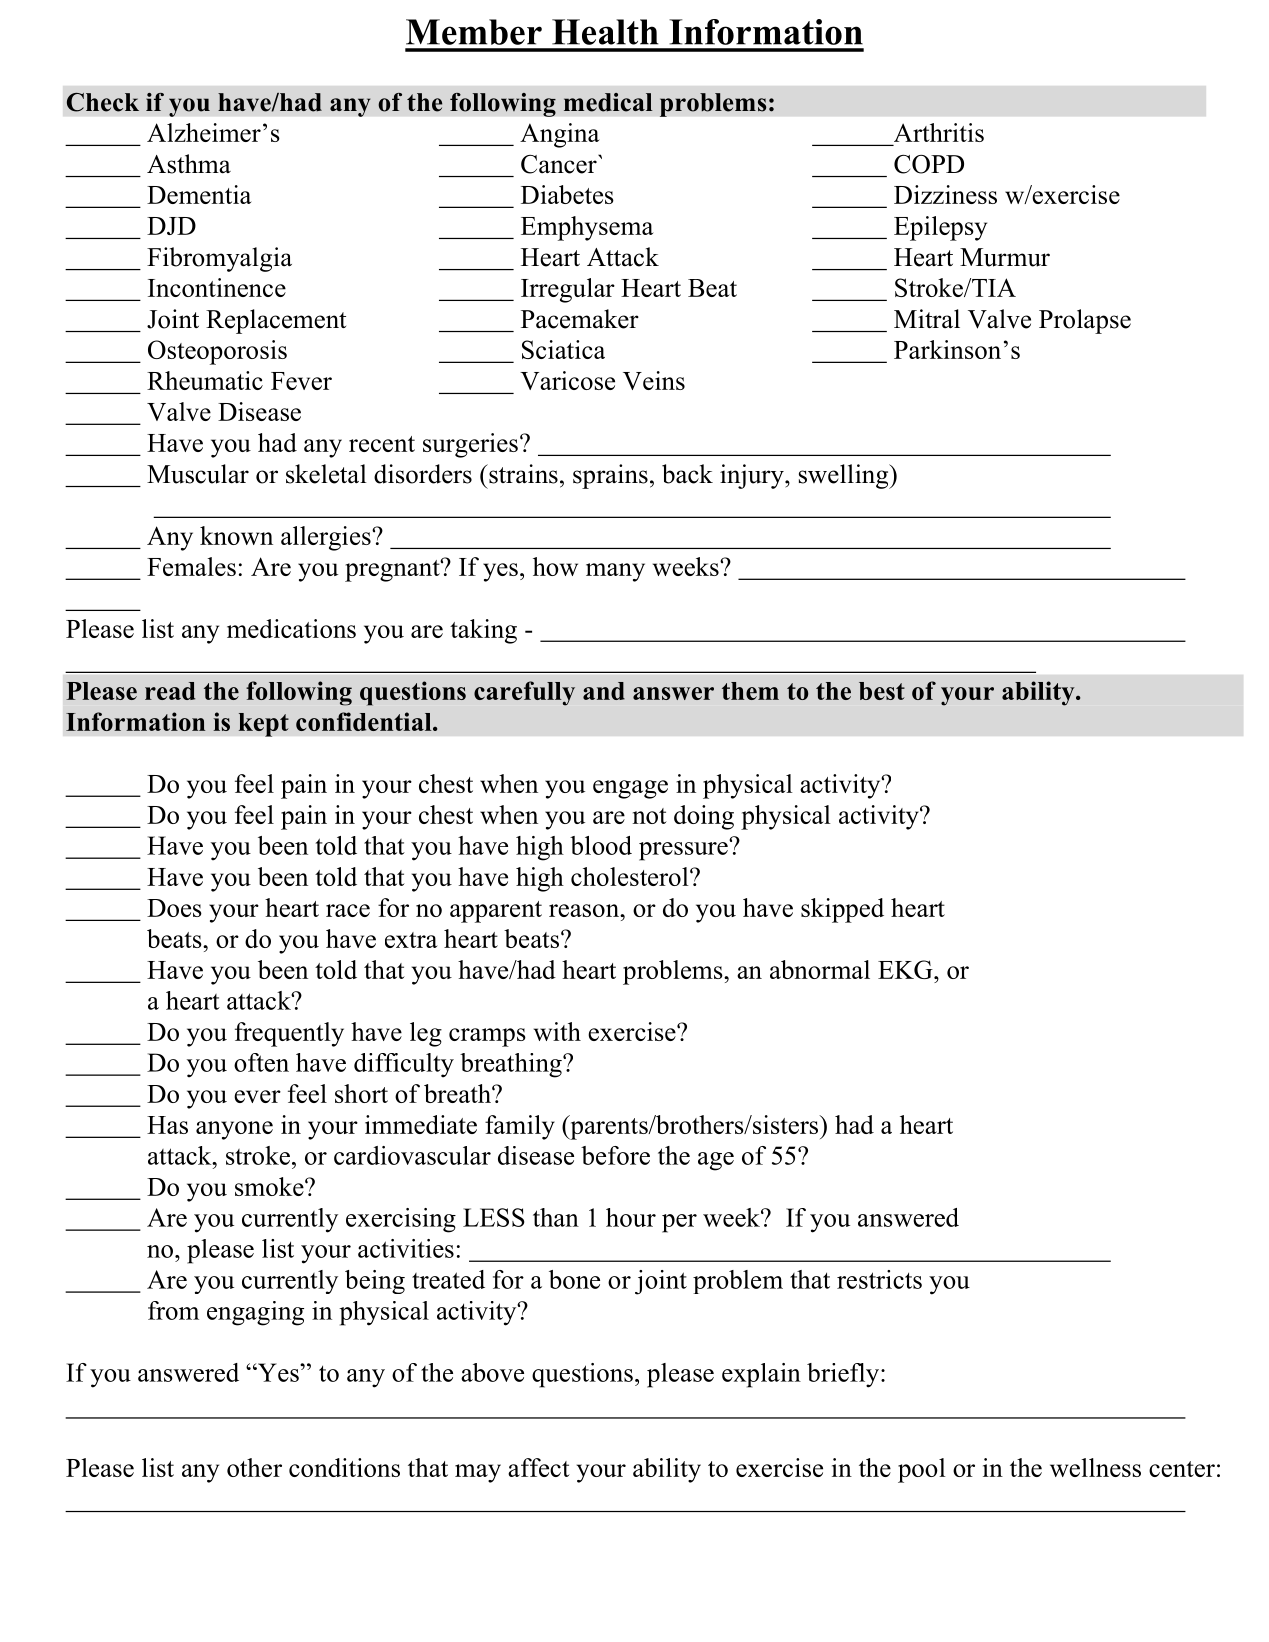 Image resolution: width=1269 pixels, height=1642 pixels. I want to click on Rheumatic, so click(205, 380).
